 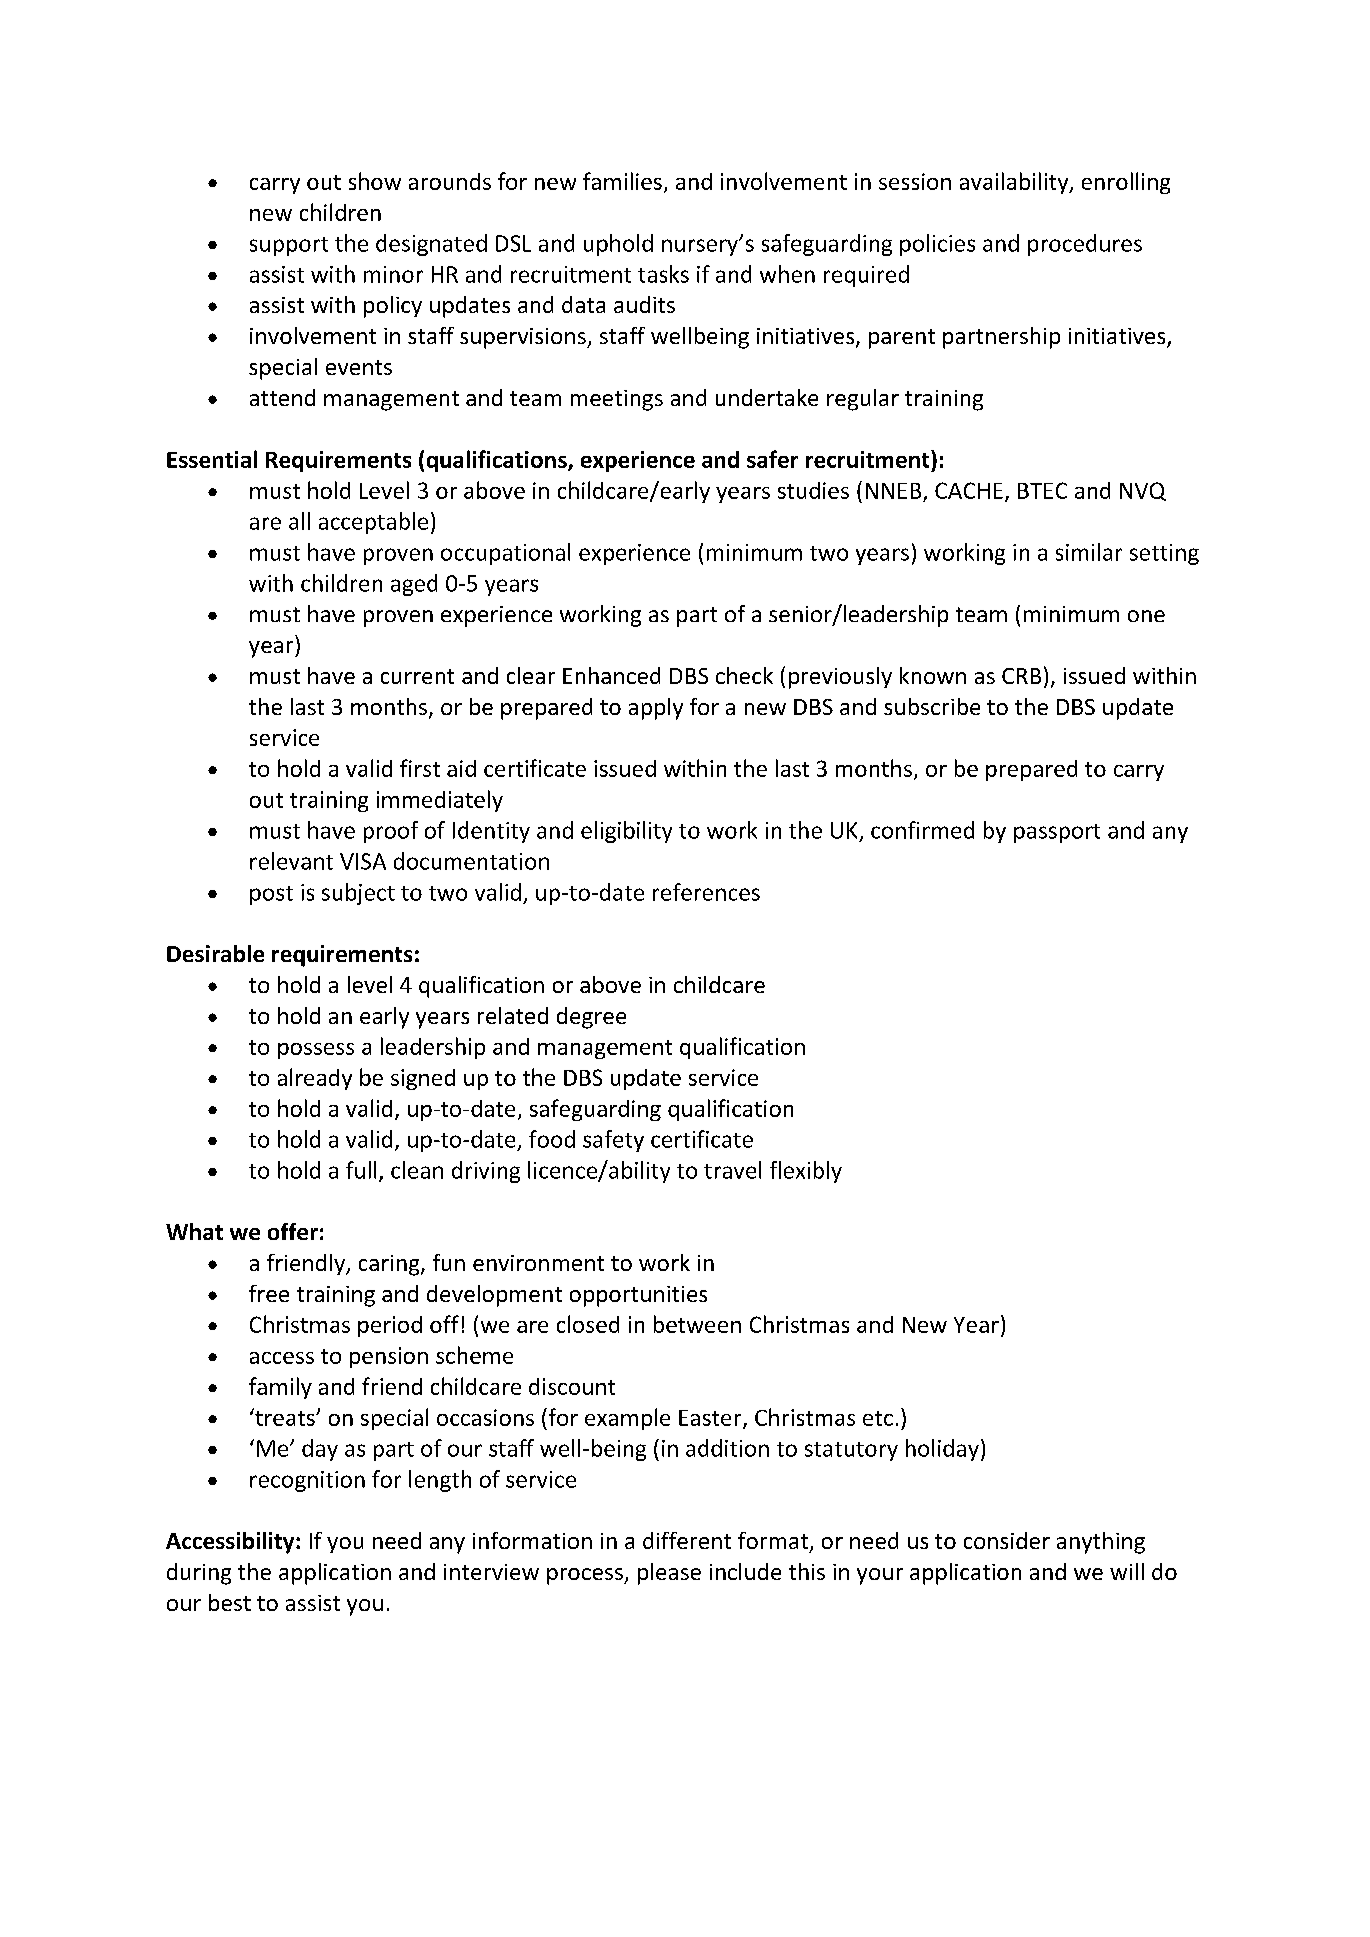 I want to click on passport, so click(x=1057, y=833).
